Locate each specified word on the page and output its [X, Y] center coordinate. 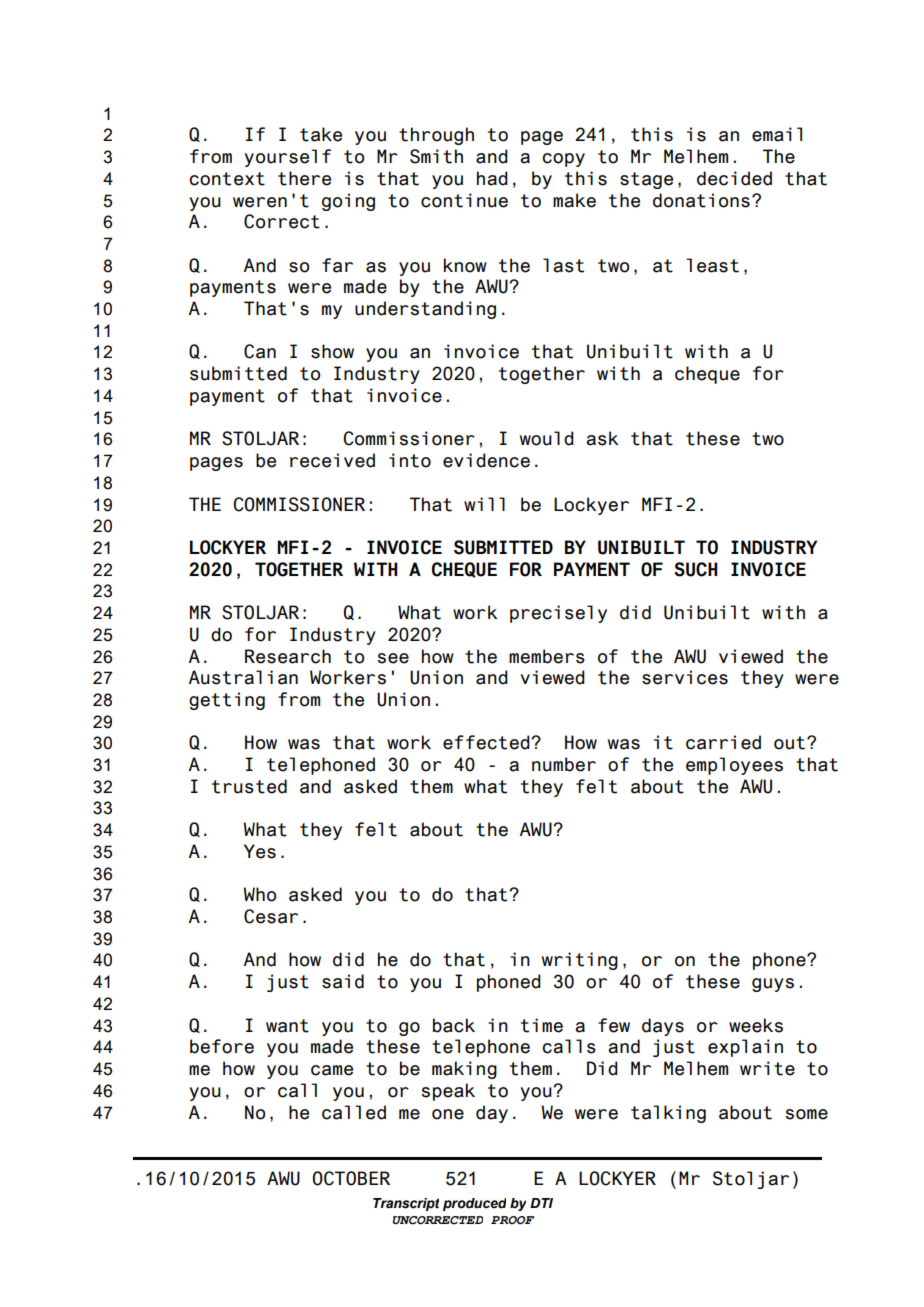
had [492, 178]
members [547, 656]
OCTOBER [351, 1178]
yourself [287, 158]
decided [734, 178]
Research [288, 656]
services [685, 677]
